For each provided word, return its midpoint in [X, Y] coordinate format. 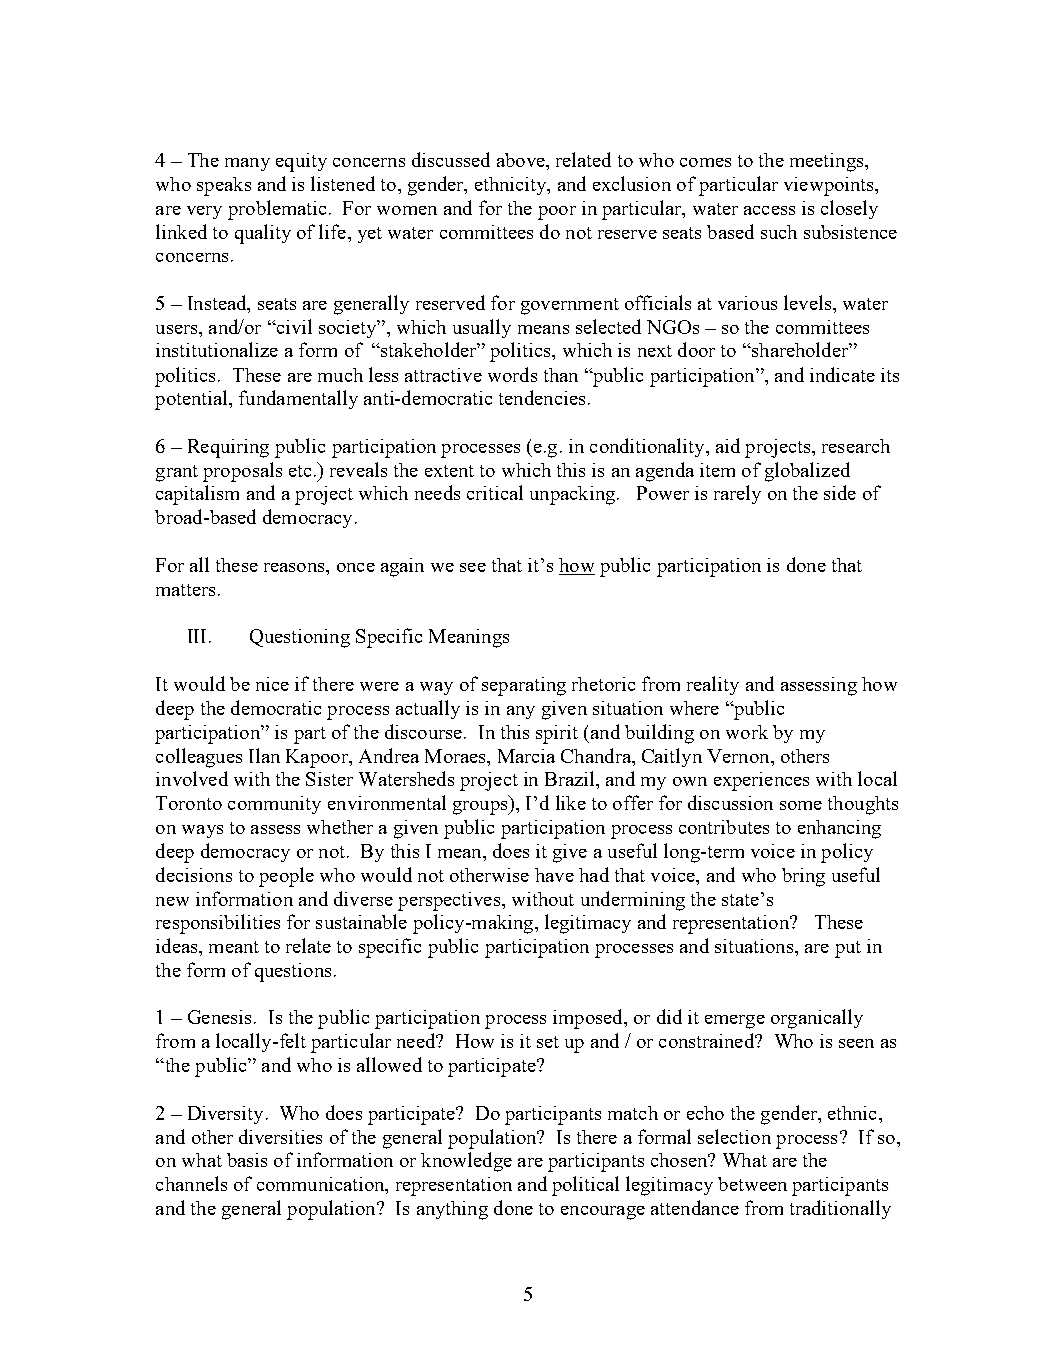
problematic [277, 210]
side [840, 492]
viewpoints [830, 186]
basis [247, 1160]
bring [803, 877]
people [286, 877]
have [554, 875]
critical [495, 492]
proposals [242, 472]
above [522, 160]
